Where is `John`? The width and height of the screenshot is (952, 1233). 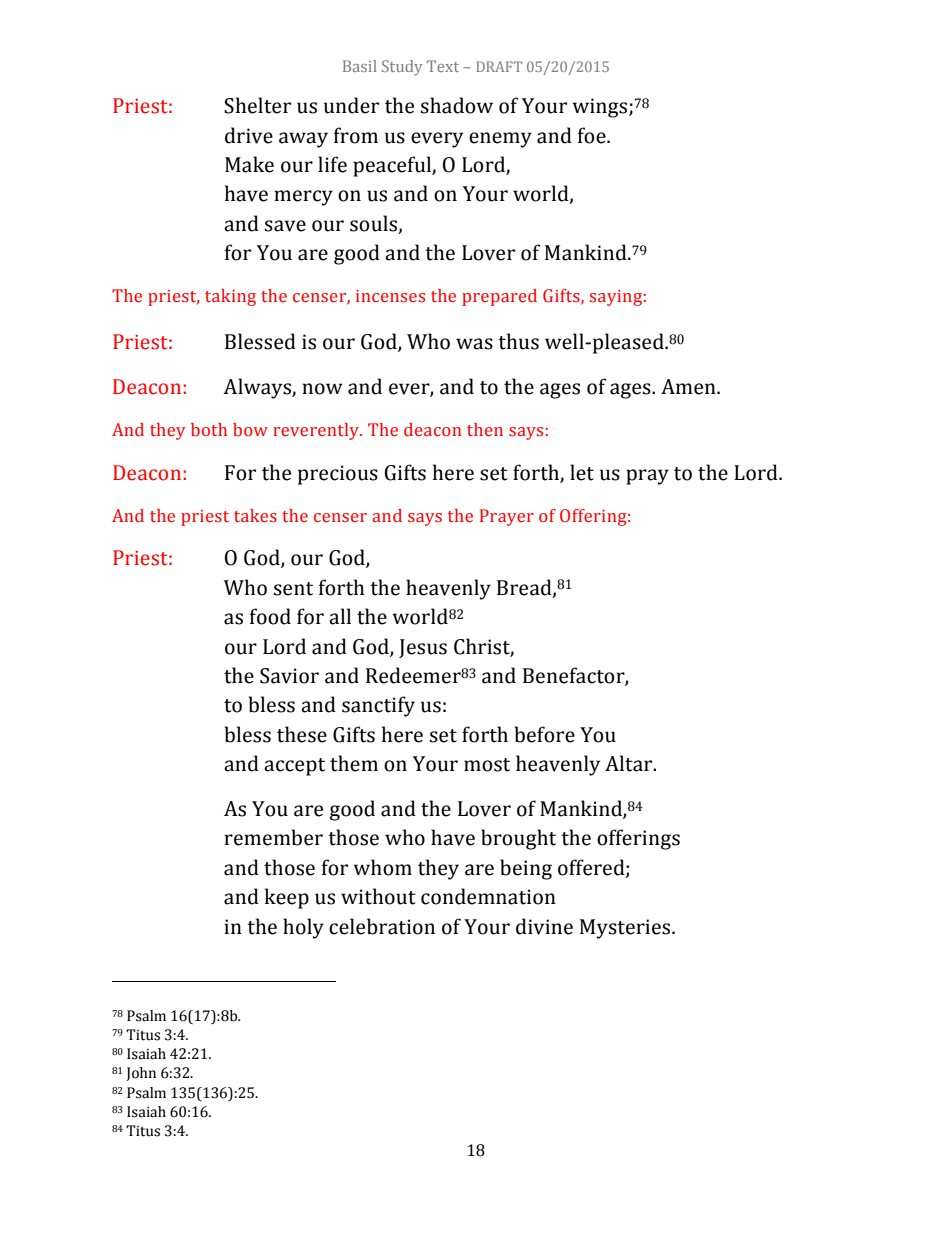
John is located at coordinates (141, 1074).
